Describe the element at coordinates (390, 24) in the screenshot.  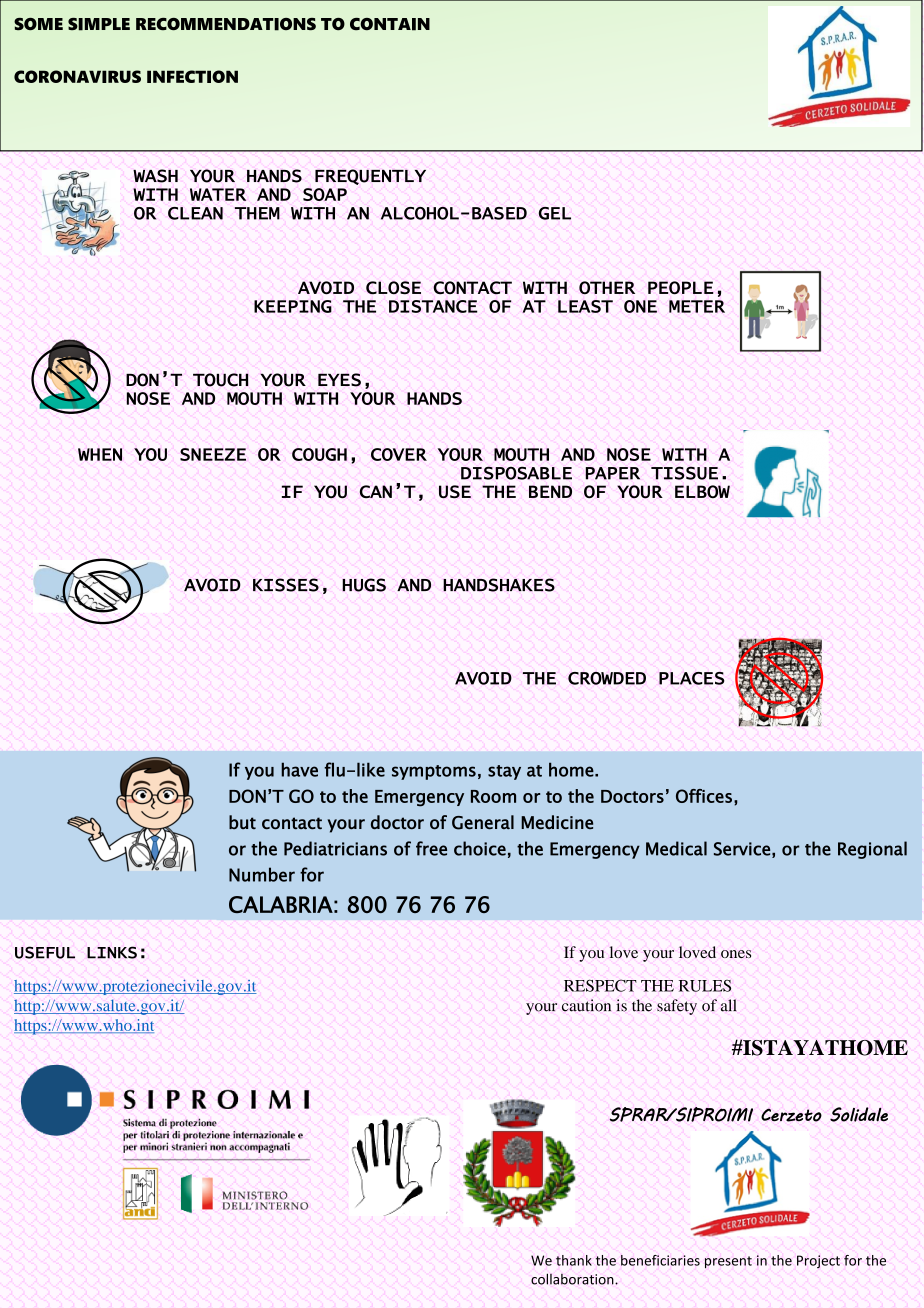
I see `CONTAIN` at that location.
